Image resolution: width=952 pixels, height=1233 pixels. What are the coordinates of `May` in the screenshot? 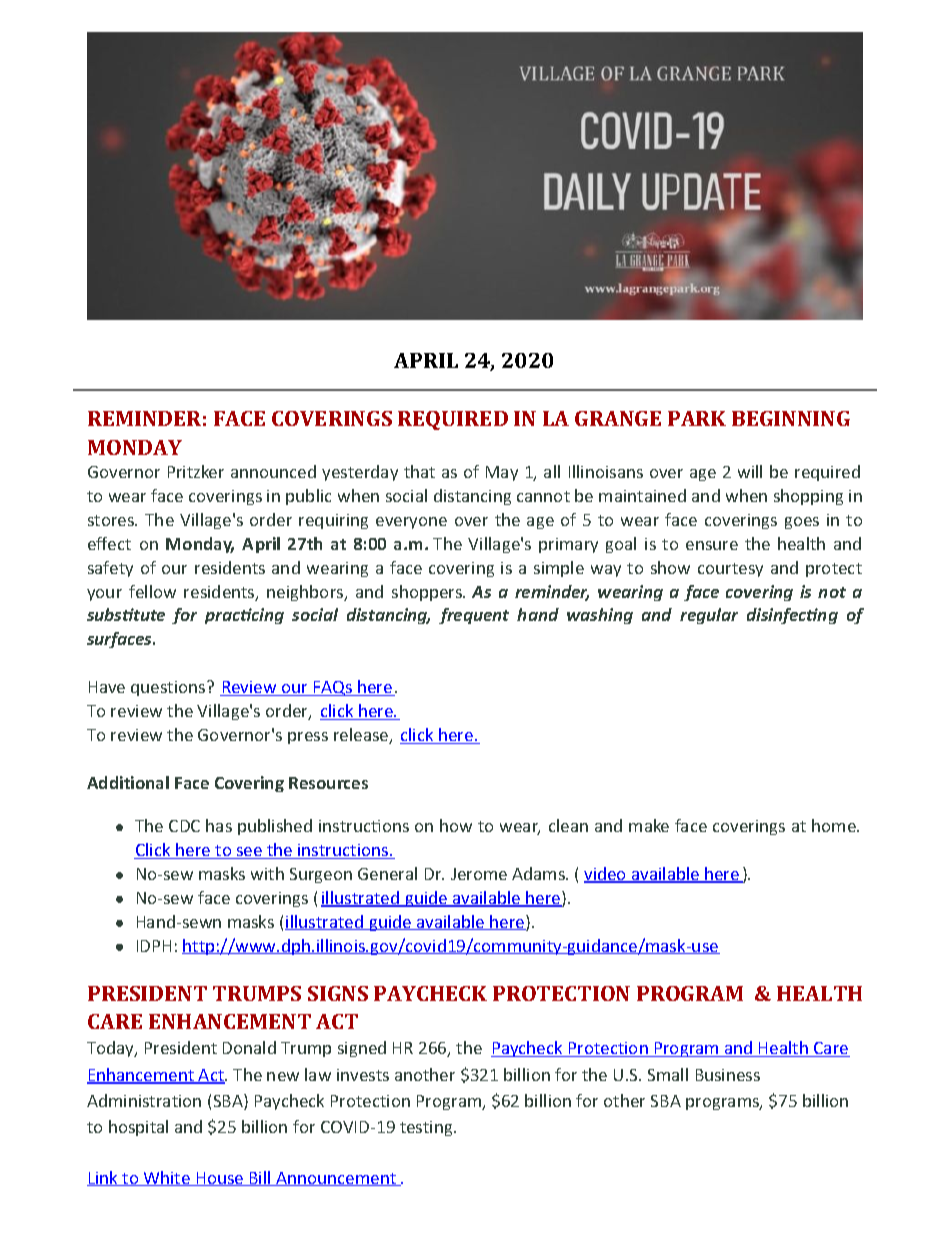 It's located at (502, 473).
